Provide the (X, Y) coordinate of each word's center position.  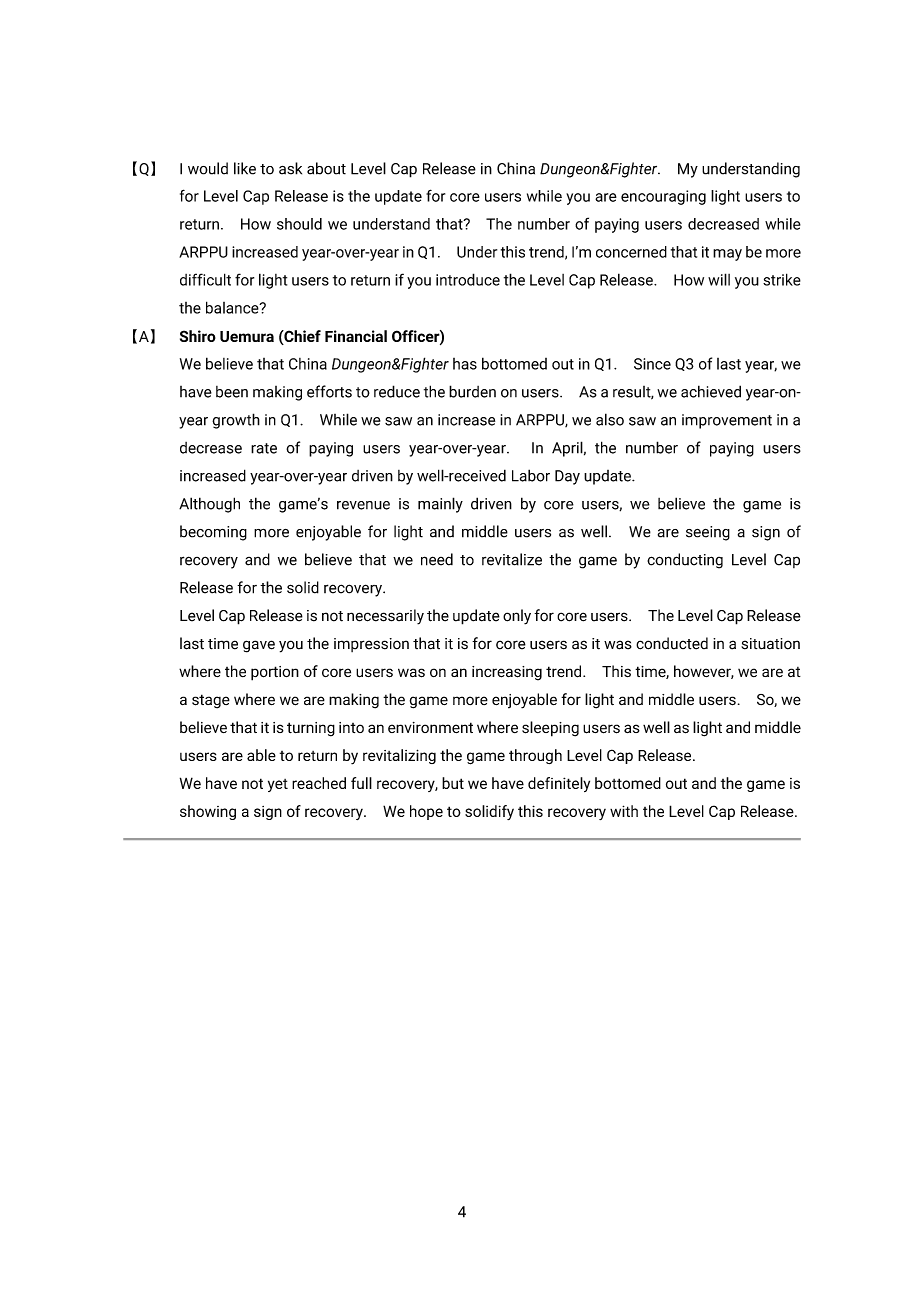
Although (209, 505)
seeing (708, 533)
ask (290, 168)
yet (278, 785)
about (326, 168)
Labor (531, 475)
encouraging (663, 197)
